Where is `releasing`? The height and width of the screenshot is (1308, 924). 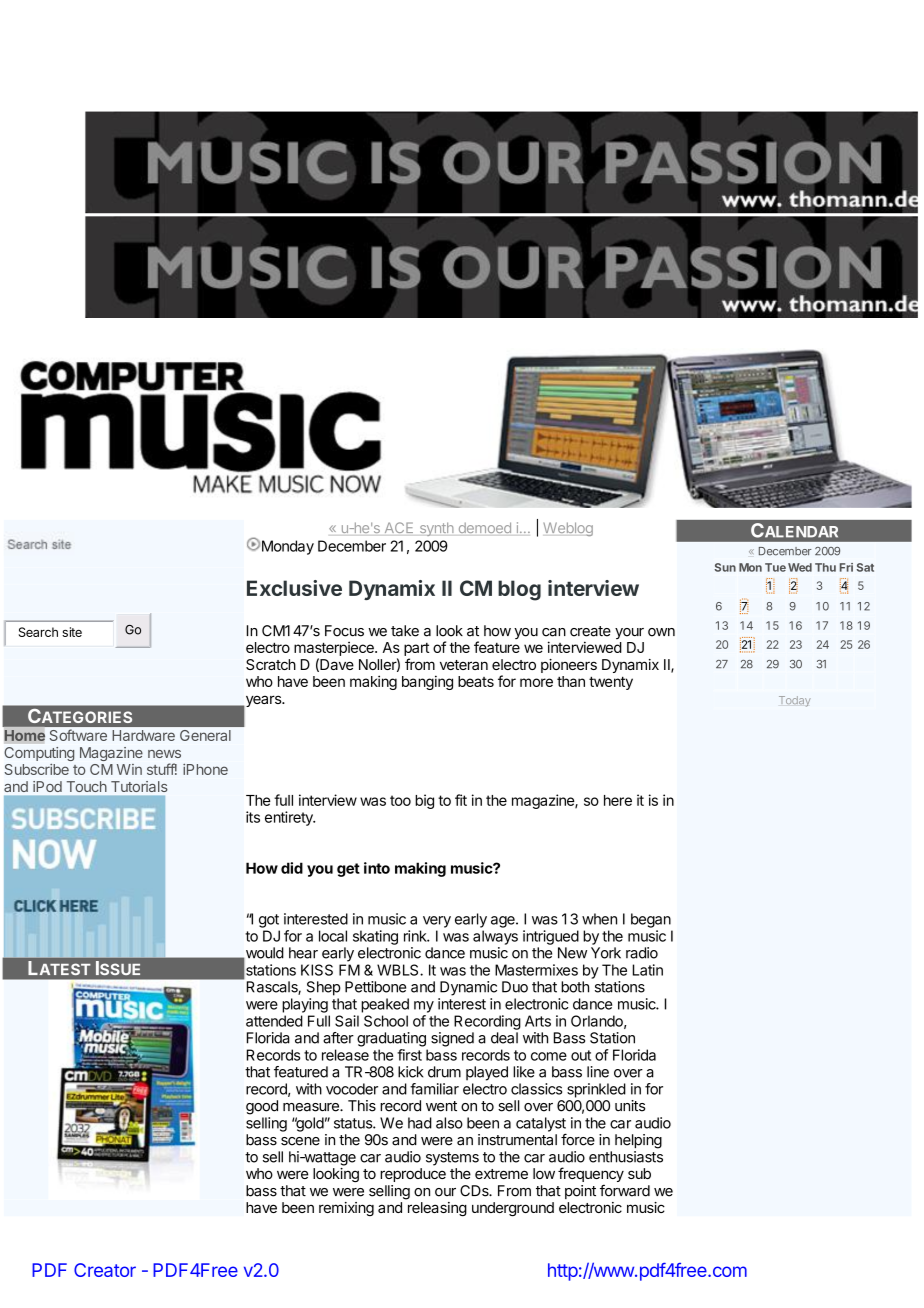
releasing is located at coordinates (437, 1209).
